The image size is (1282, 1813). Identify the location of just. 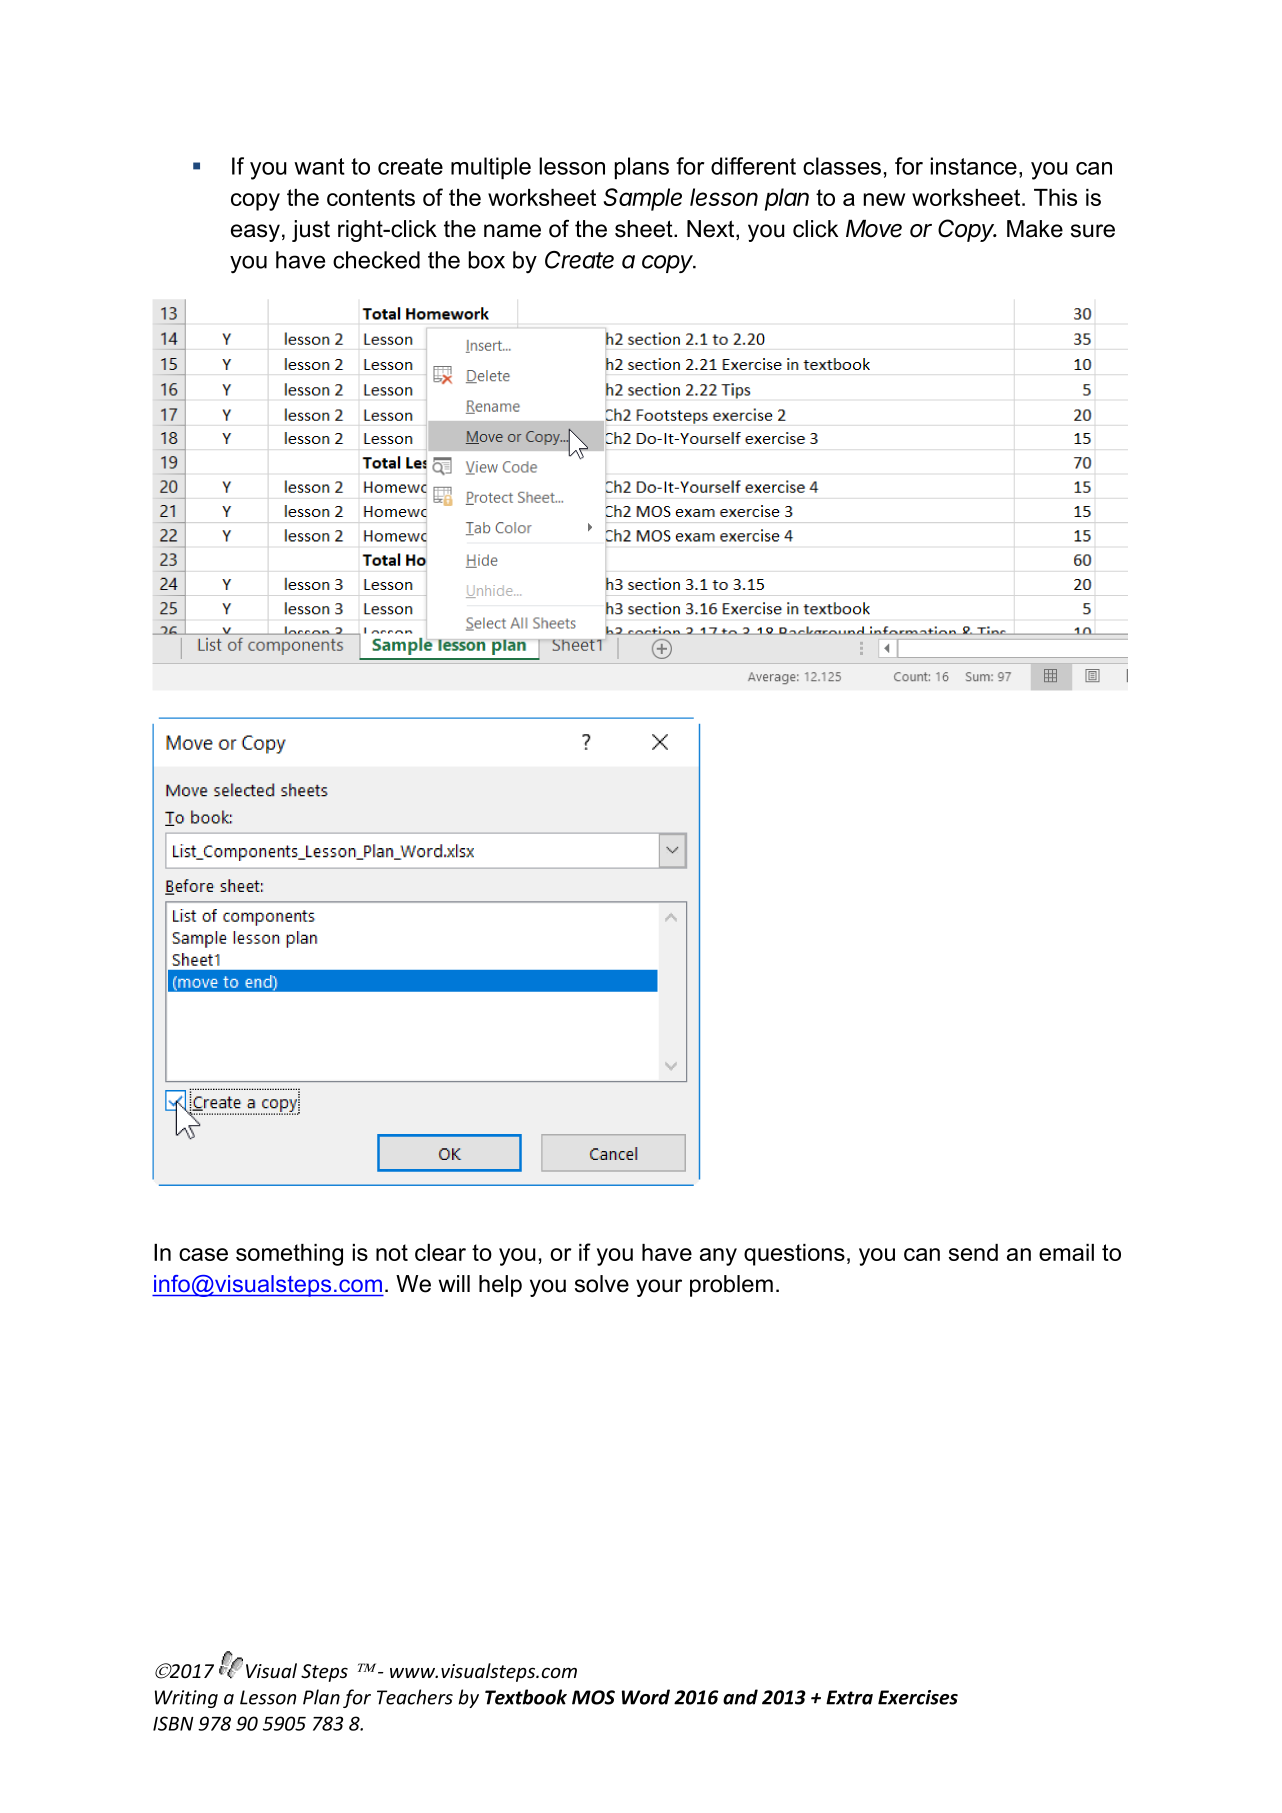
(311, 231).
